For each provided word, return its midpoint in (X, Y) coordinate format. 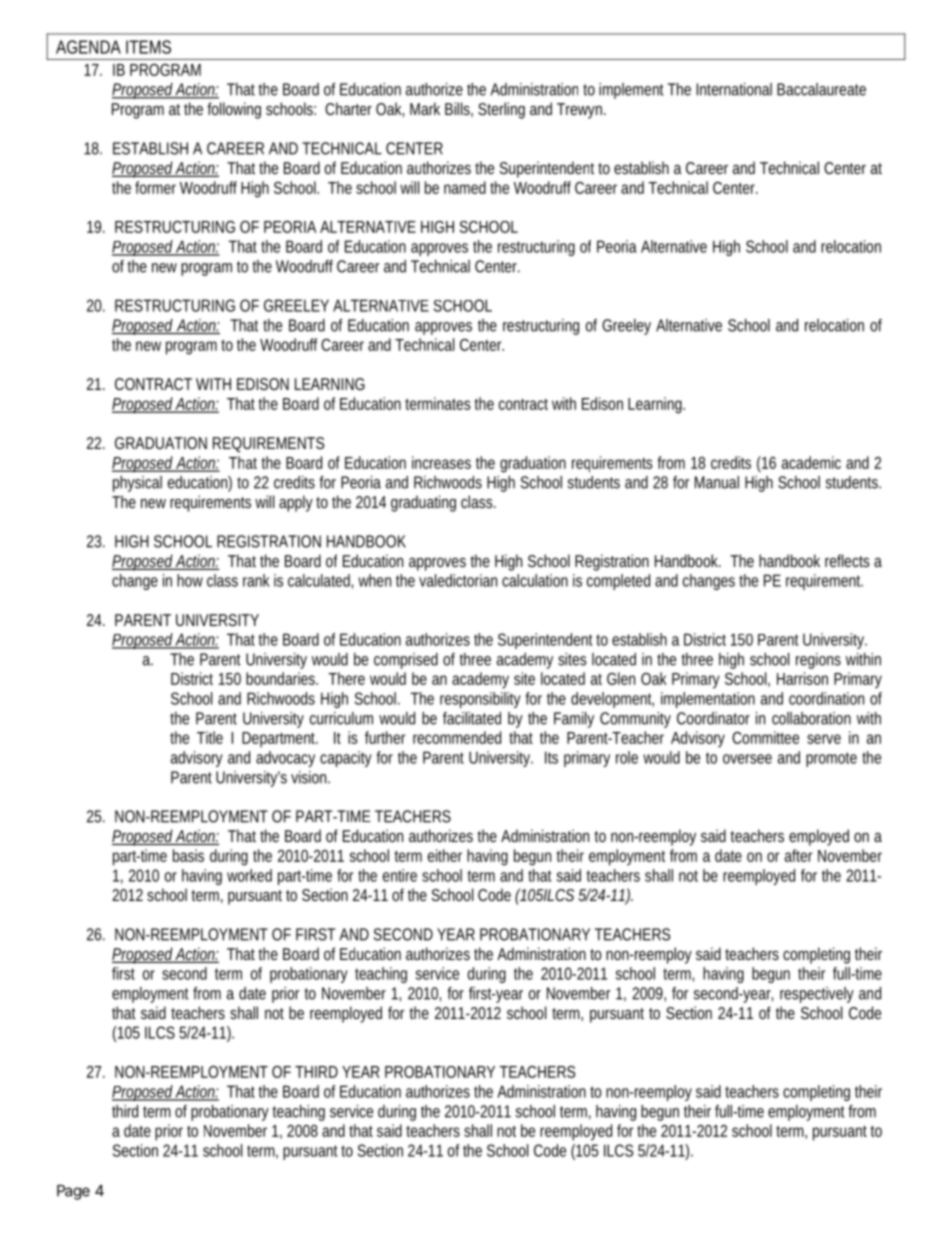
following (234, 110)
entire (400, 875)
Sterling (501, 110)
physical (137, 484)
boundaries (280, 678)
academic (811, 462)
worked (249, 875)
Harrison (802, 678)
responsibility (480, 700)
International (734, 89)
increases (441, 462)
